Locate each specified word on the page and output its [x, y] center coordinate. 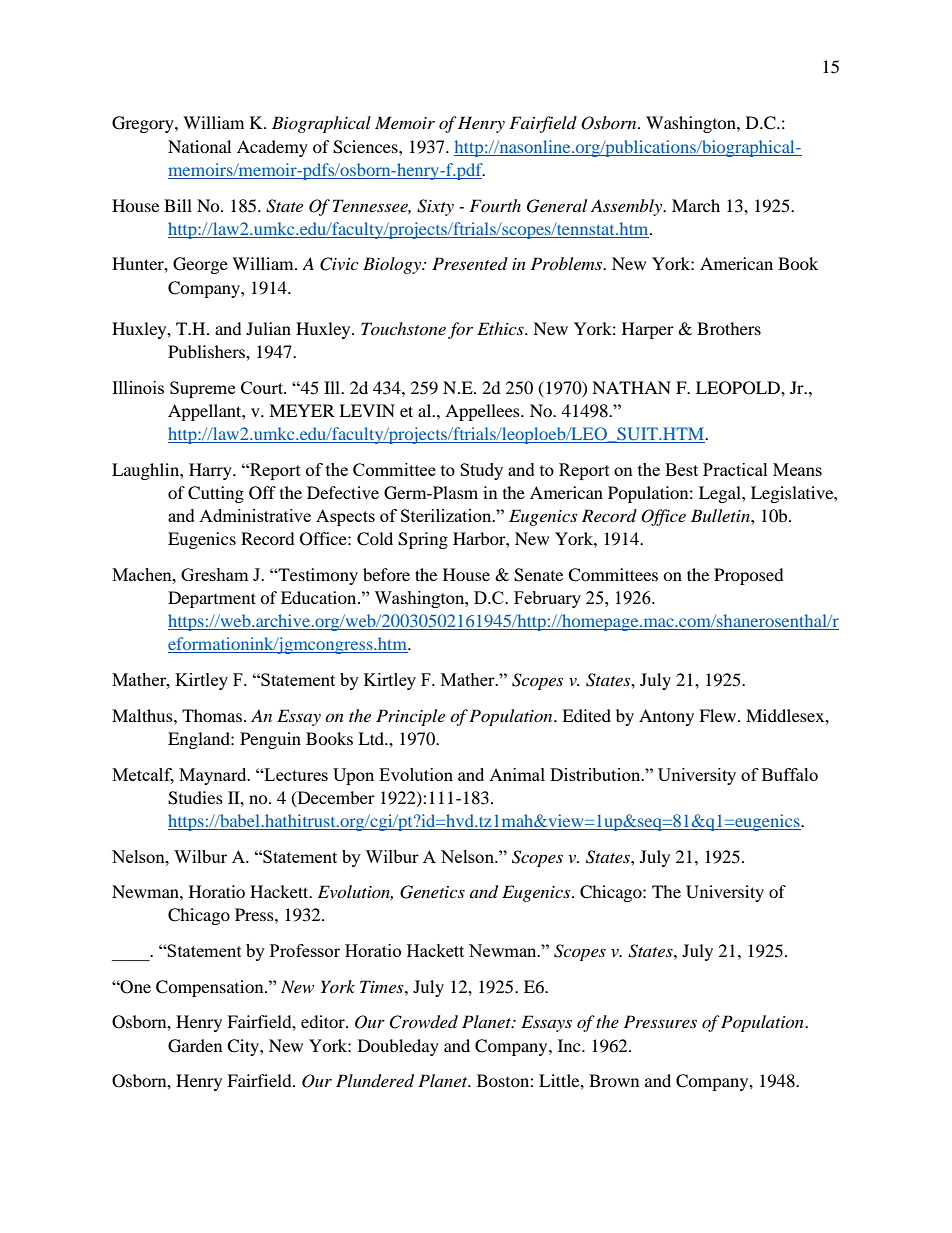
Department [212, 599]
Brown [614, 1080]
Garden [195, 1046]
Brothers [729, 328]
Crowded [423, 1022]
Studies [195, 798]
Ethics [501, 328]
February [547, 599]
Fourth [495, 205]
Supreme [202, 389]
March [696, 205]
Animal [517, 774]
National [199, 146]
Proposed [749, 576]
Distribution [596, 774]
